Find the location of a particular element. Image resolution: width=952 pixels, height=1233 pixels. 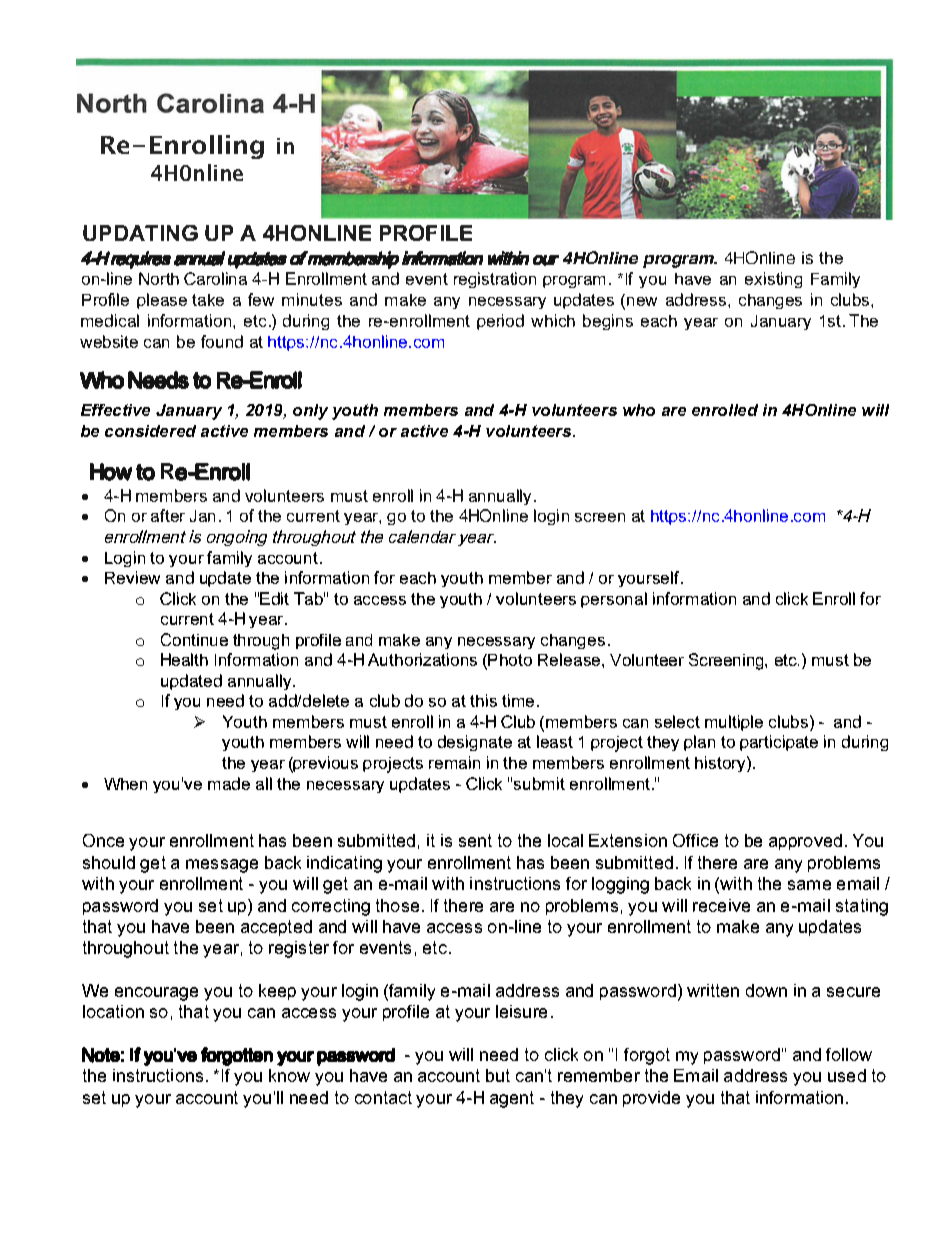

Photo is located at coordinates (510, 660).
